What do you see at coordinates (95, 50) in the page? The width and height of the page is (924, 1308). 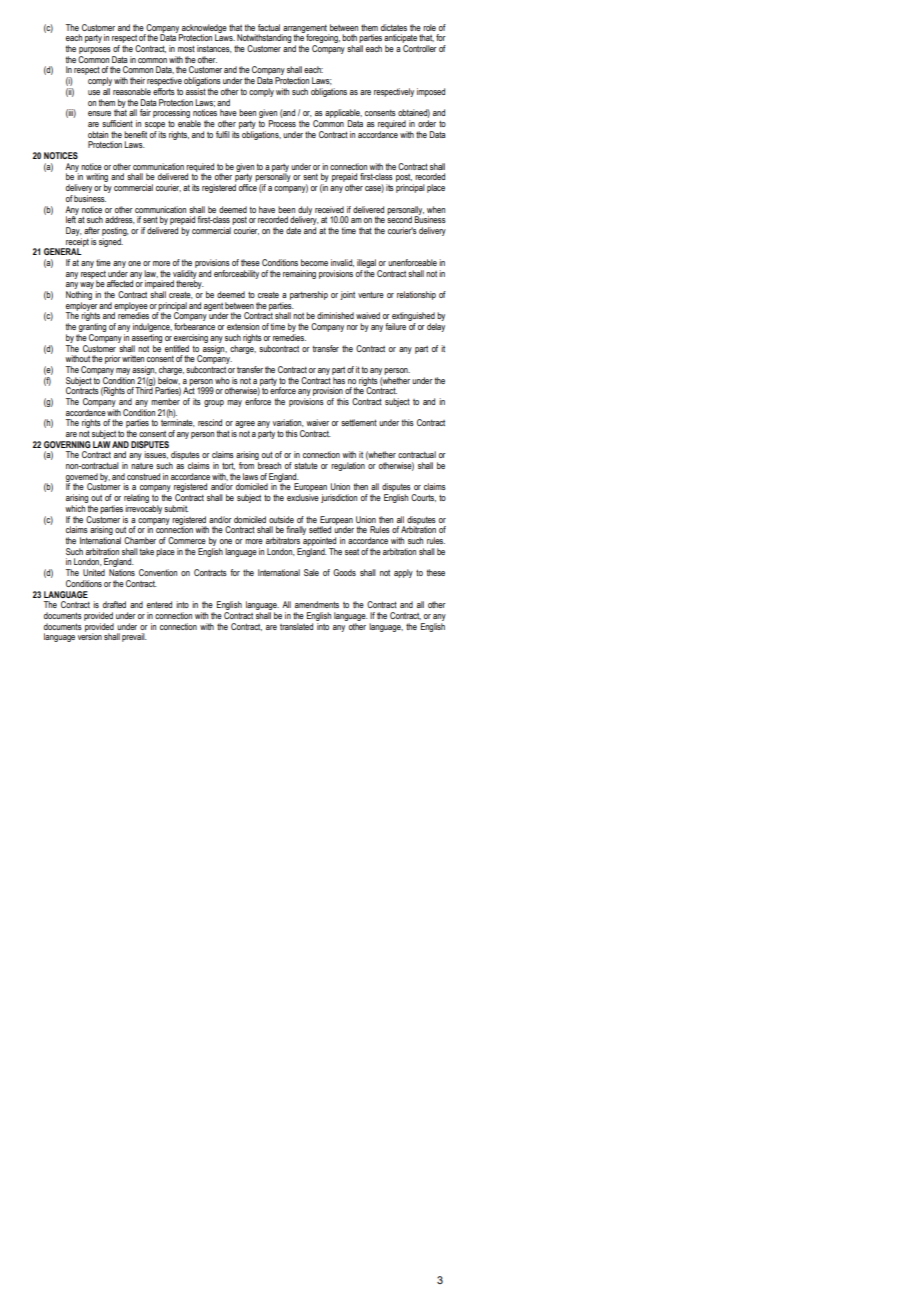 I see `purposes` at bounding box center [95, 50].
